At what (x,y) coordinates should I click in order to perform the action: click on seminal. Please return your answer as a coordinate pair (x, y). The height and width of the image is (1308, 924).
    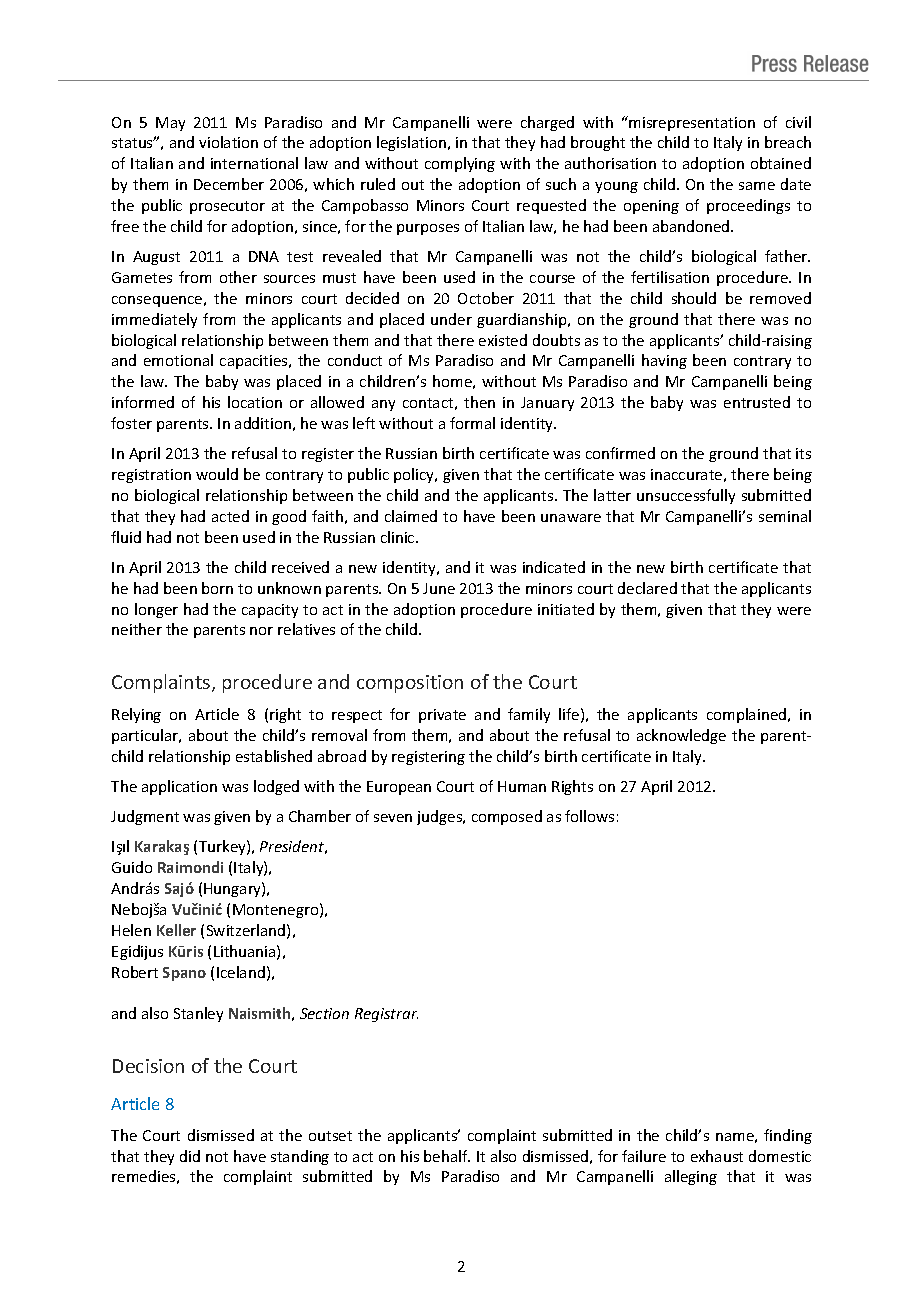
    Looking at the image, I should click on (785, 516).
